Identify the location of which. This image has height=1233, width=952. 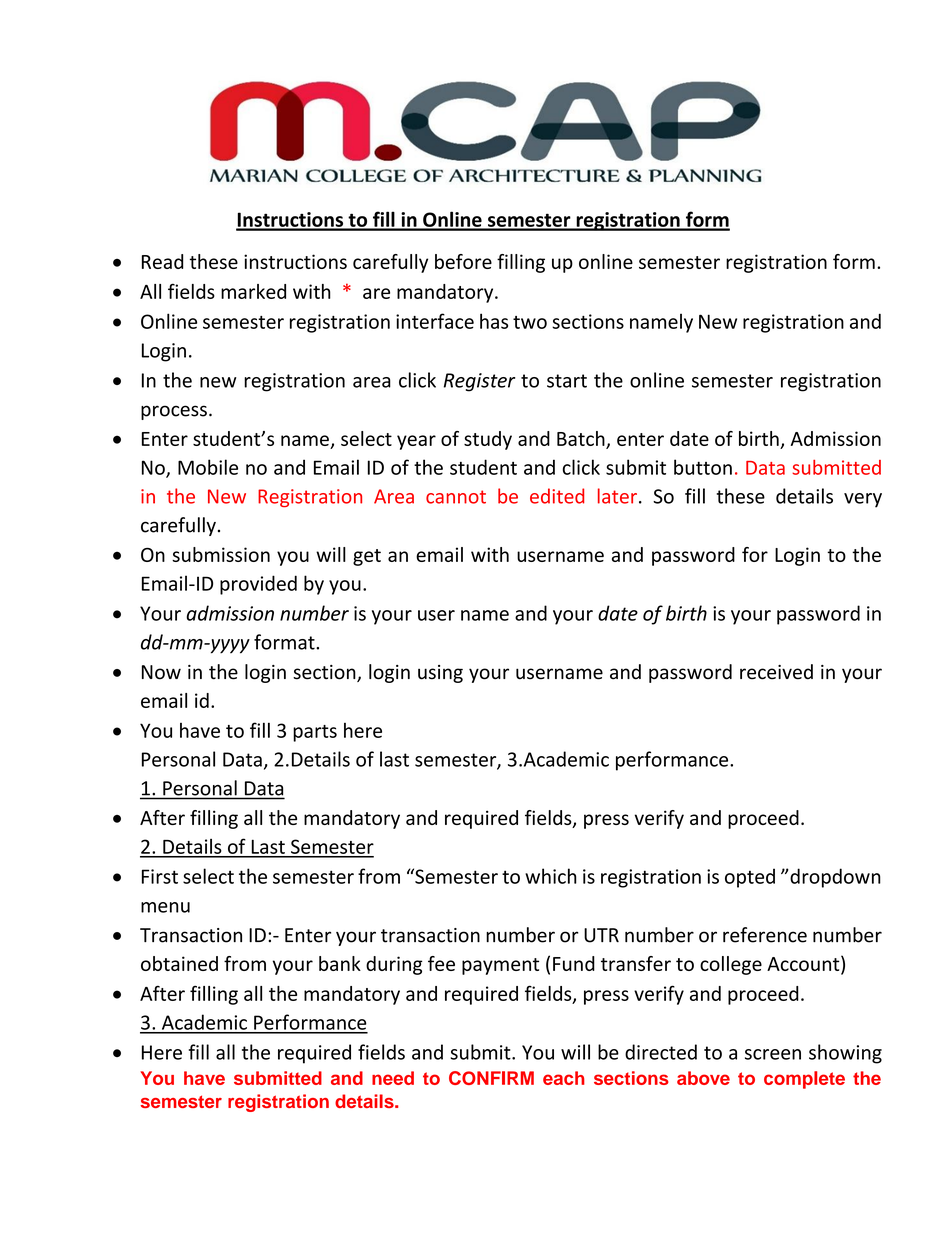
(551, 876).
